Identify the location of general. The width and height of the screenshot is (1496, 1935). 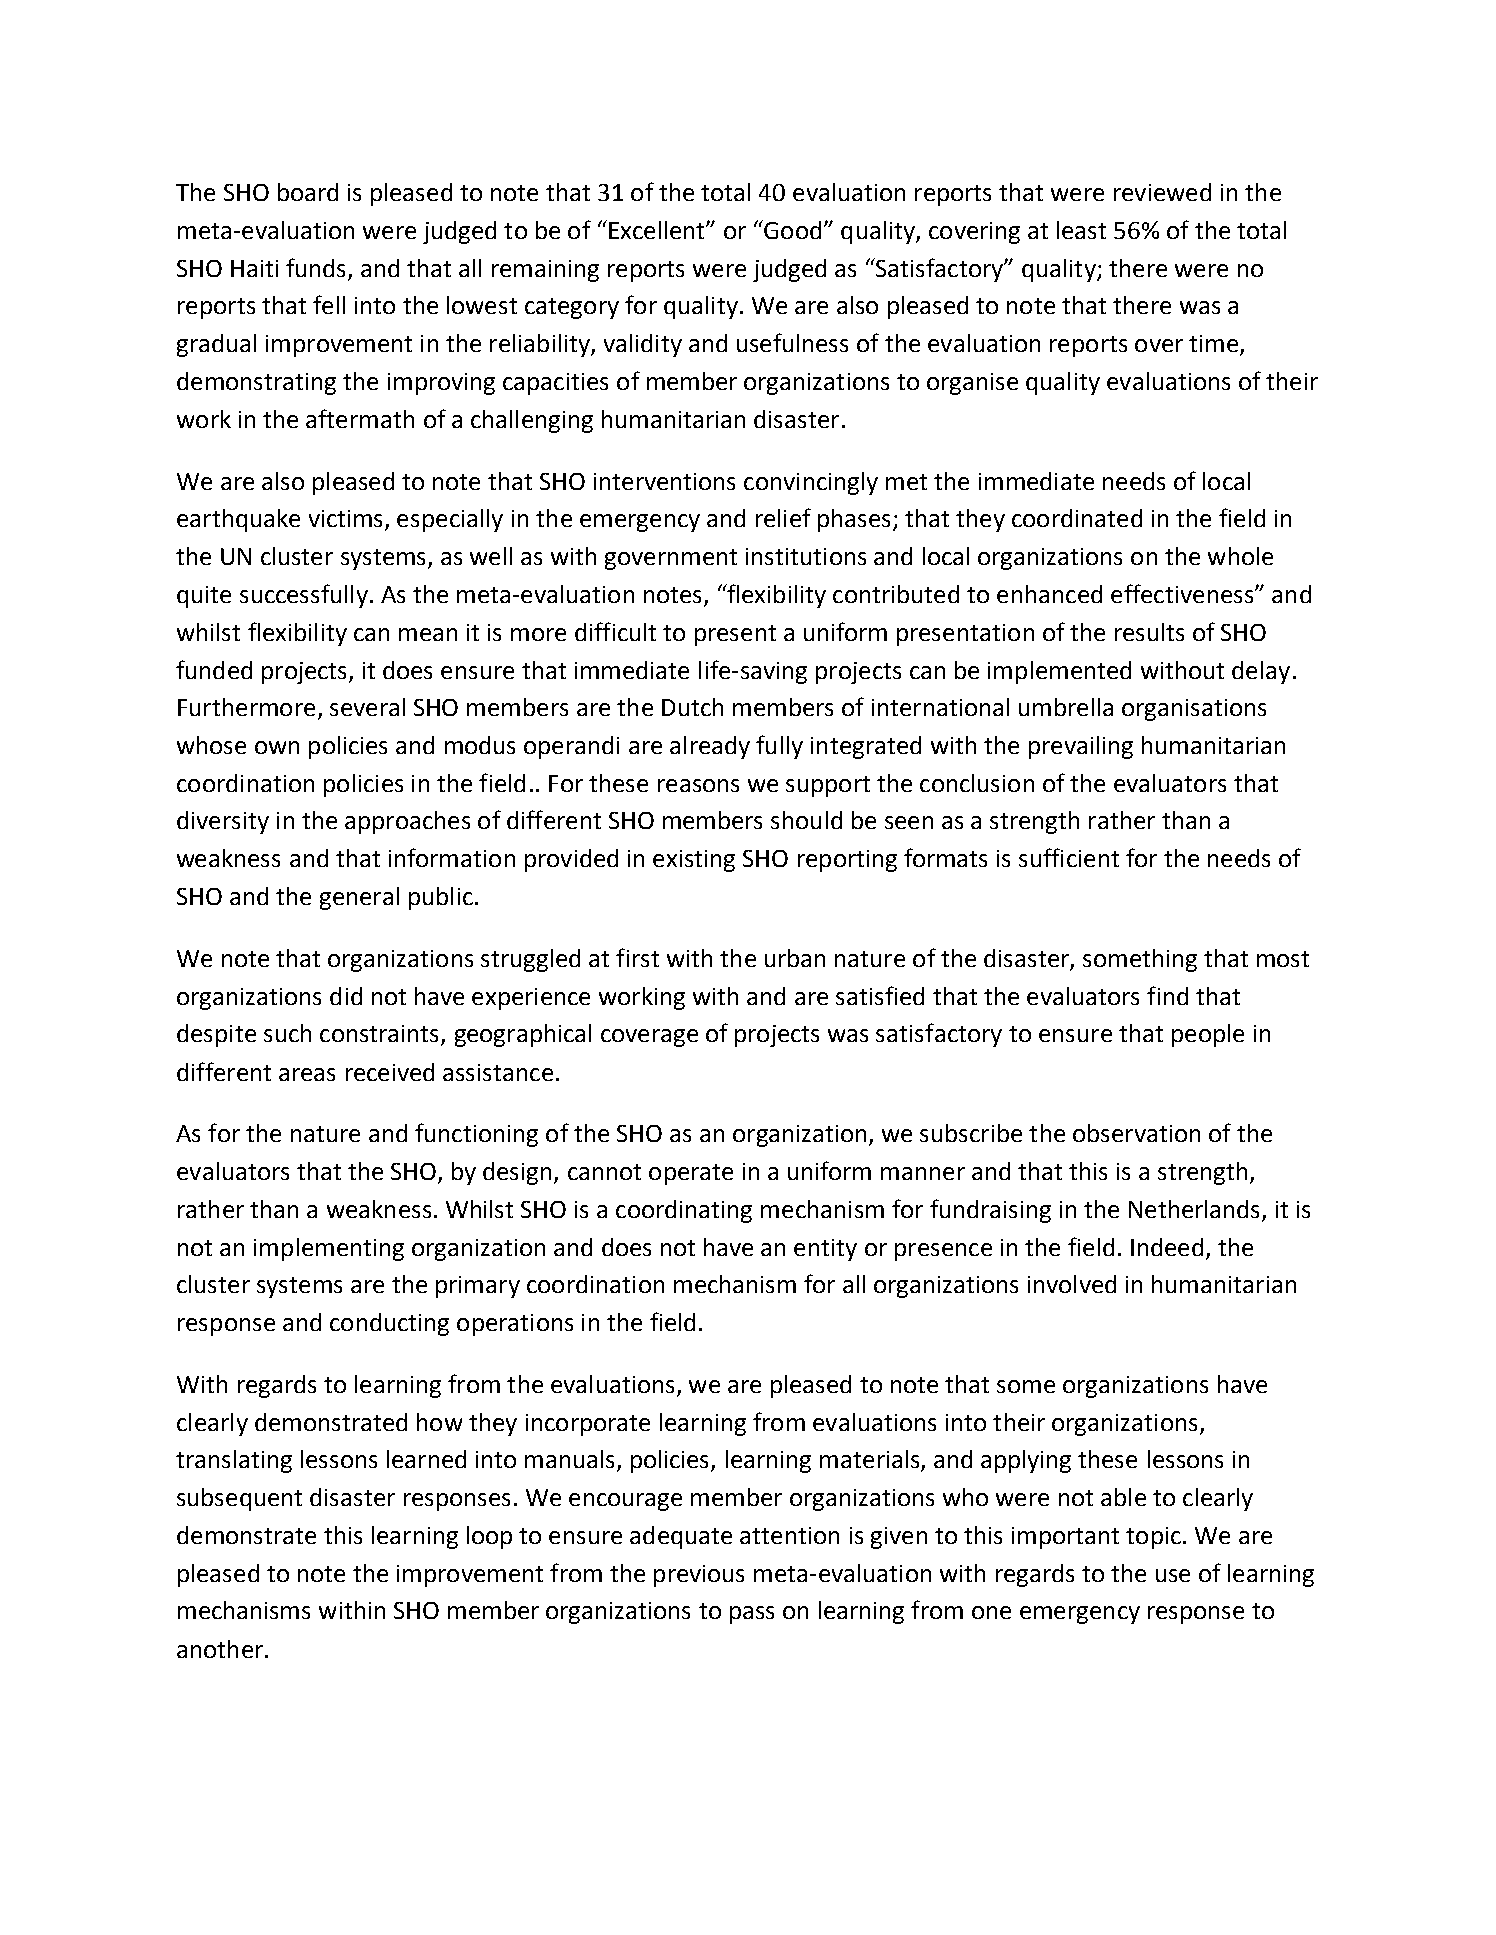
(359, 898).
